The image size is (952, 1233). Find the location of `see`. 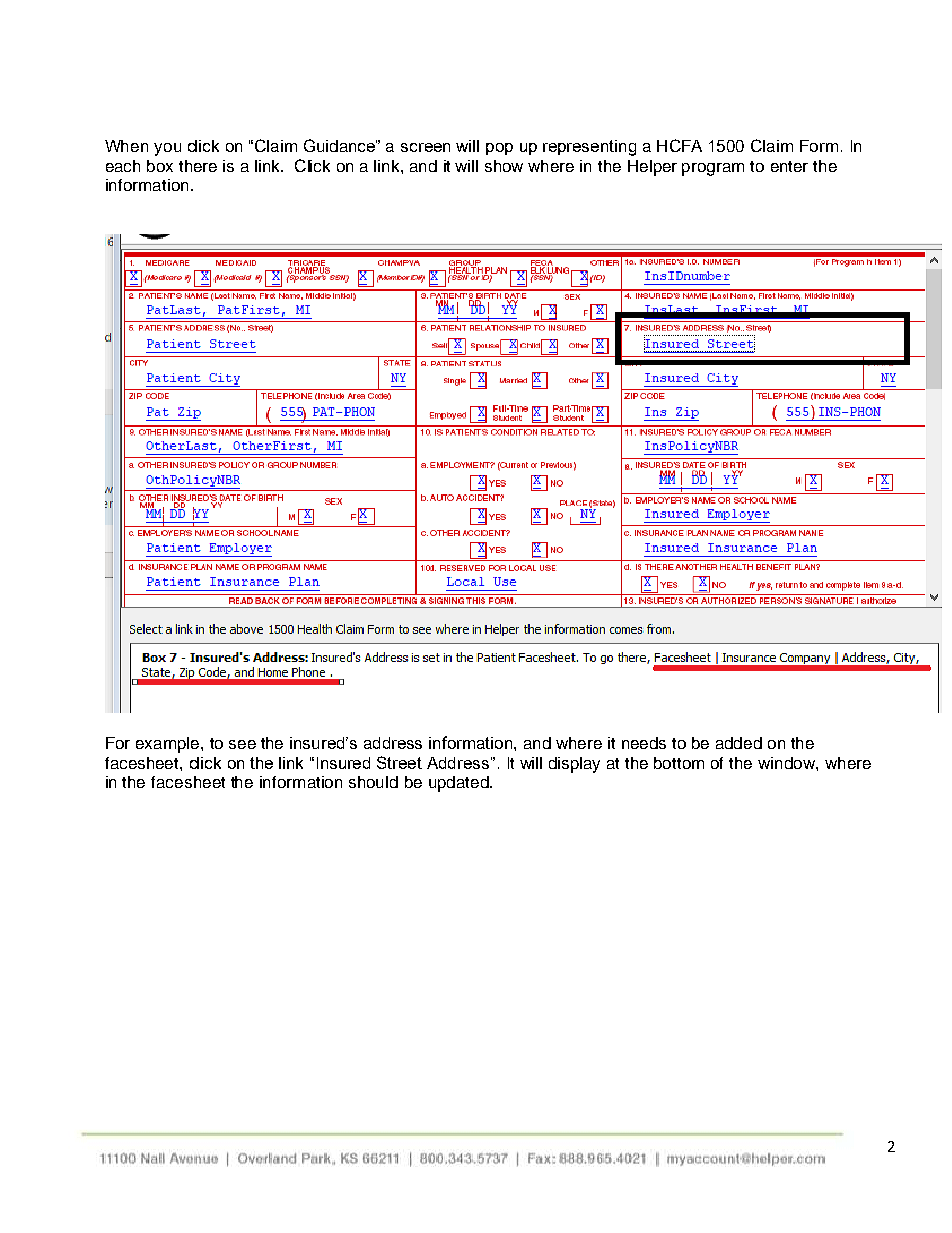

see is located at coordinates (242, 744).
